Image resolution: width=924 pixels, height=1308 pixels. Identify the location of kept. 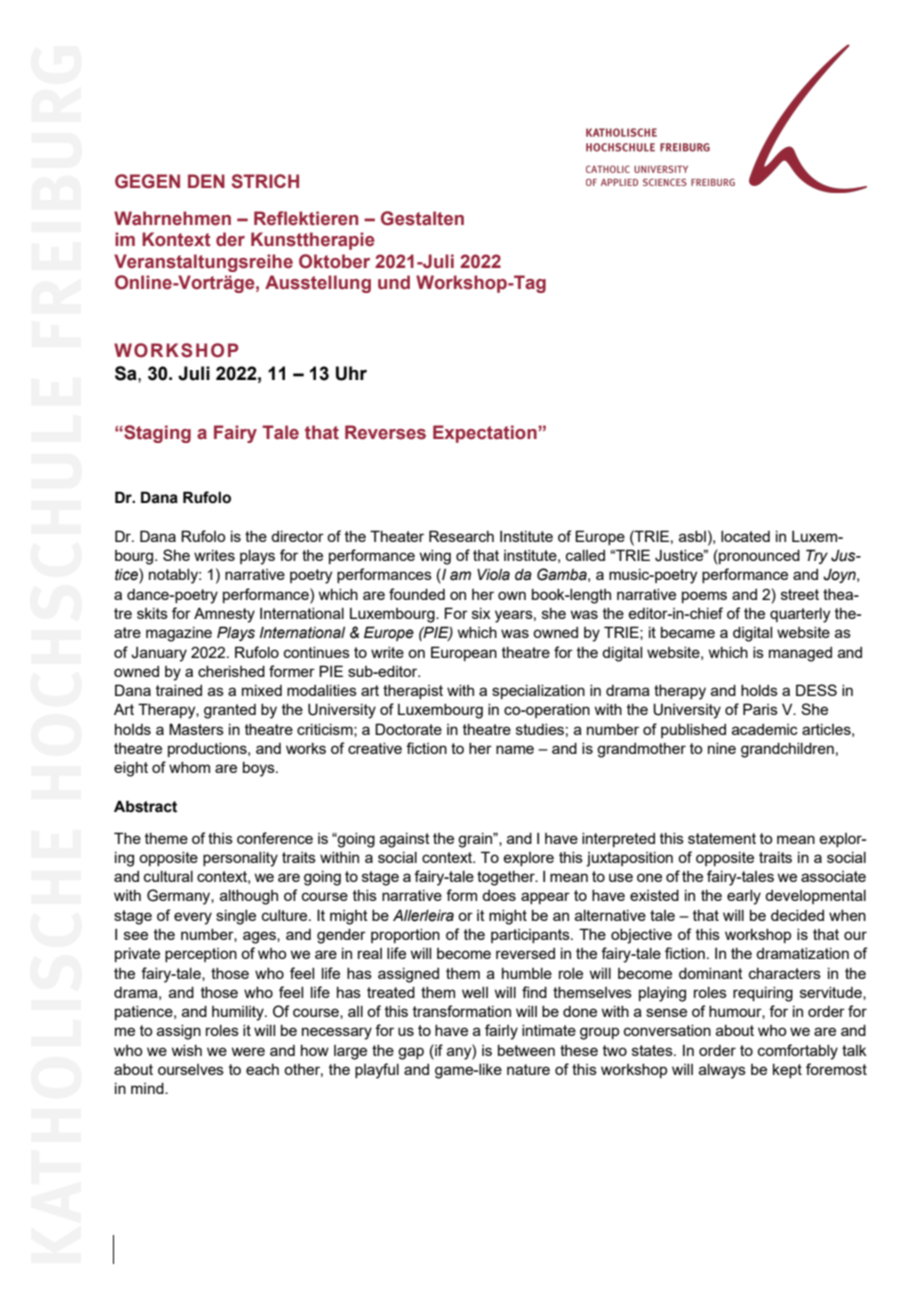
(787, 1071).
